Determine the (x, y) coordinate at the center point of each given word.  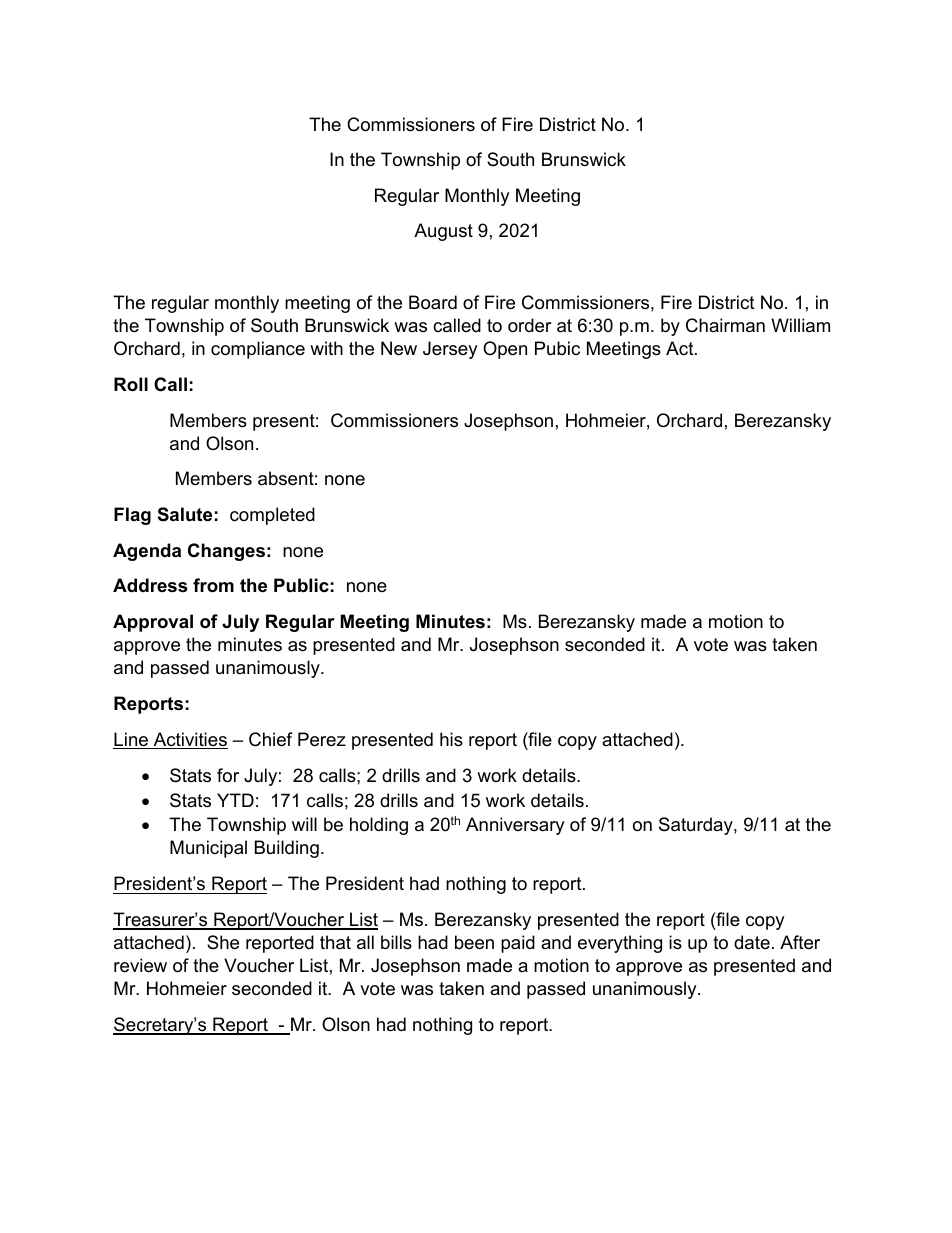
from (213, 585)
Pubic (557, 348)
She (223, 942)
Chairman (725, 325)
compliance (258, 350)
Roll (131, 384)
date (752, 942)
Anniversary (515, 826)
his (451, 739)
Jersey (450, 350)
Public (301, 585)
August (443, 232)
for (228, 775)
